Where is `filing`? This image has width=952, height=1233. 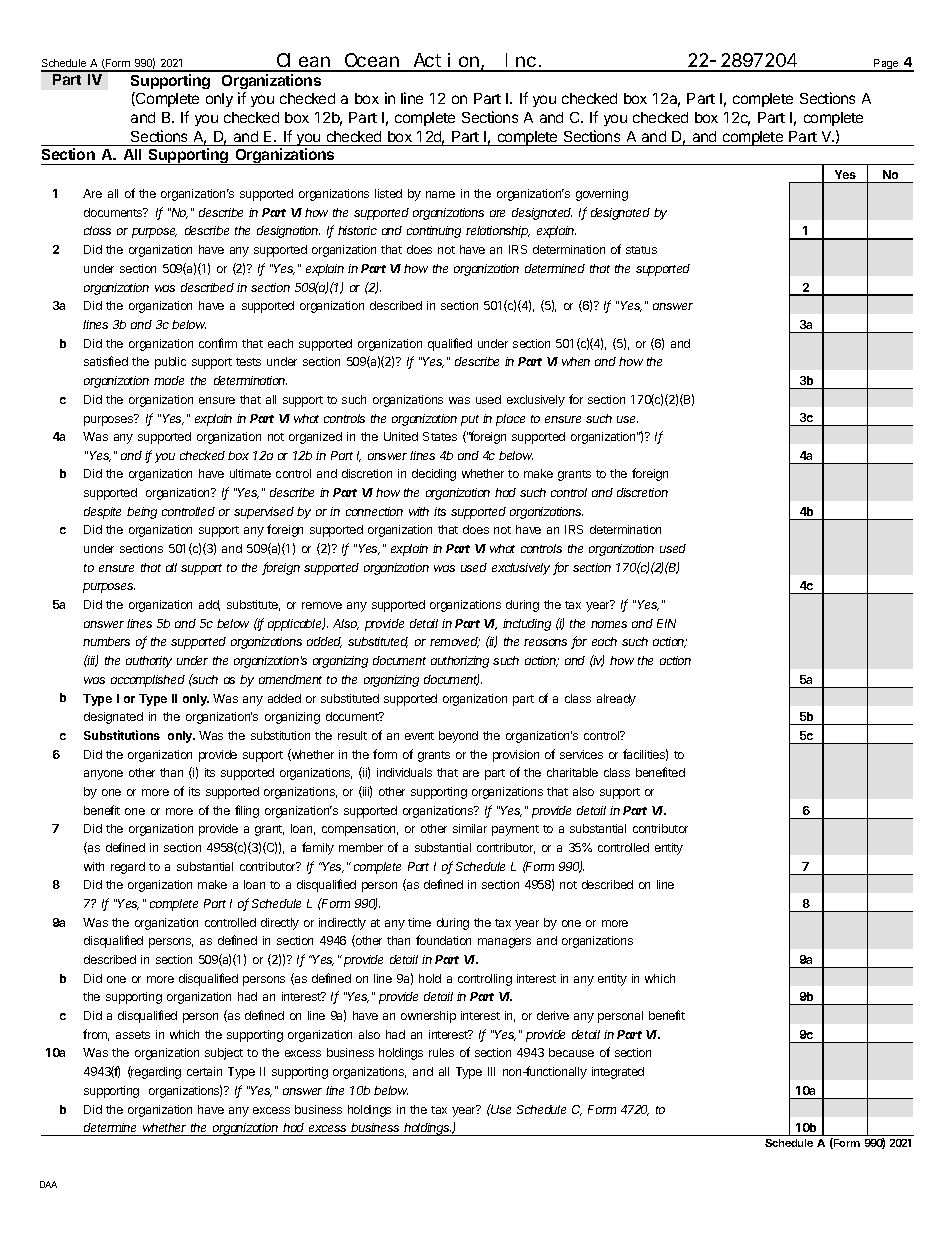
filing is located at coordinates (247, 811).
